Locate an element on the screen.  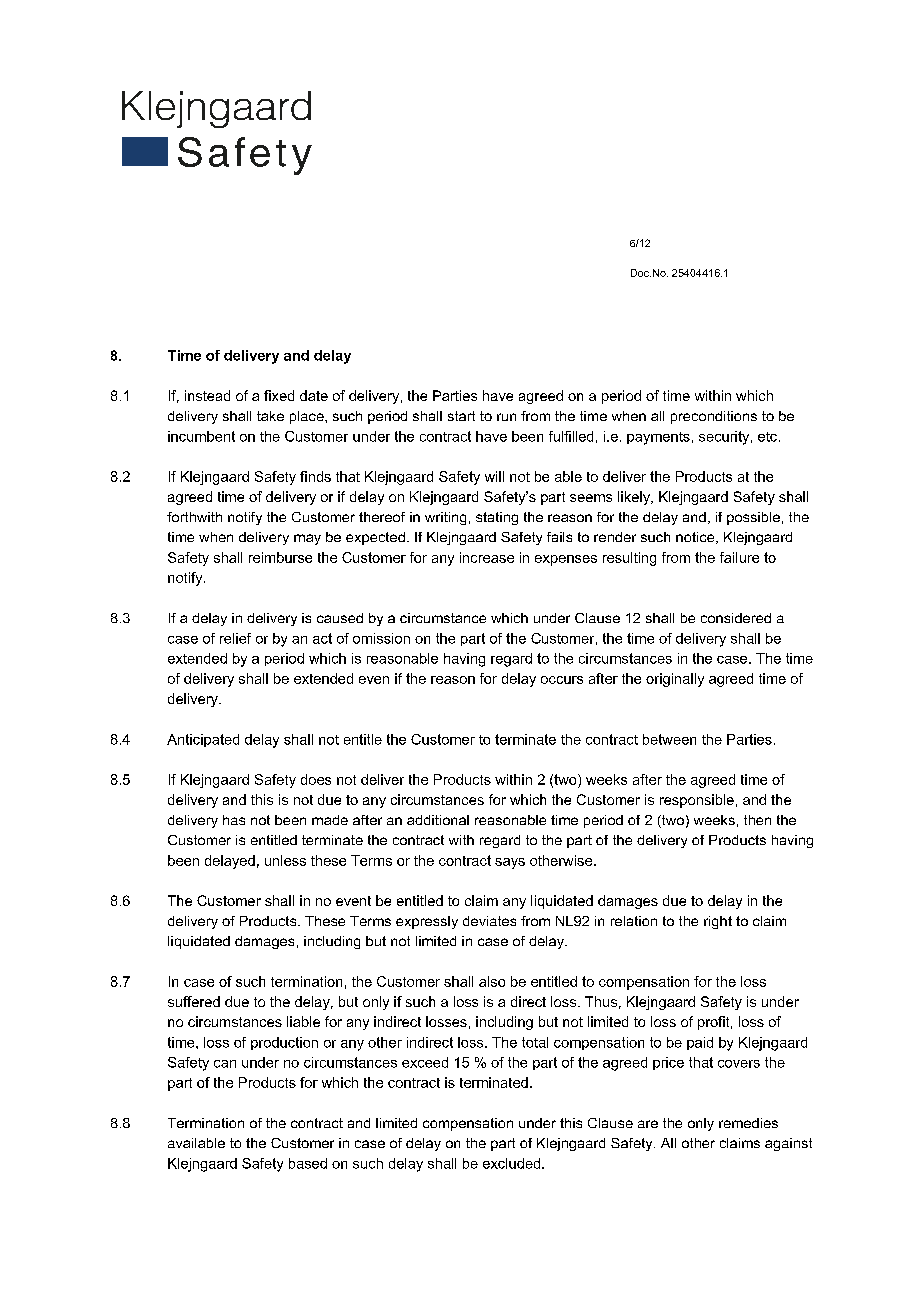
unless is located at coordinates (285, 860).
